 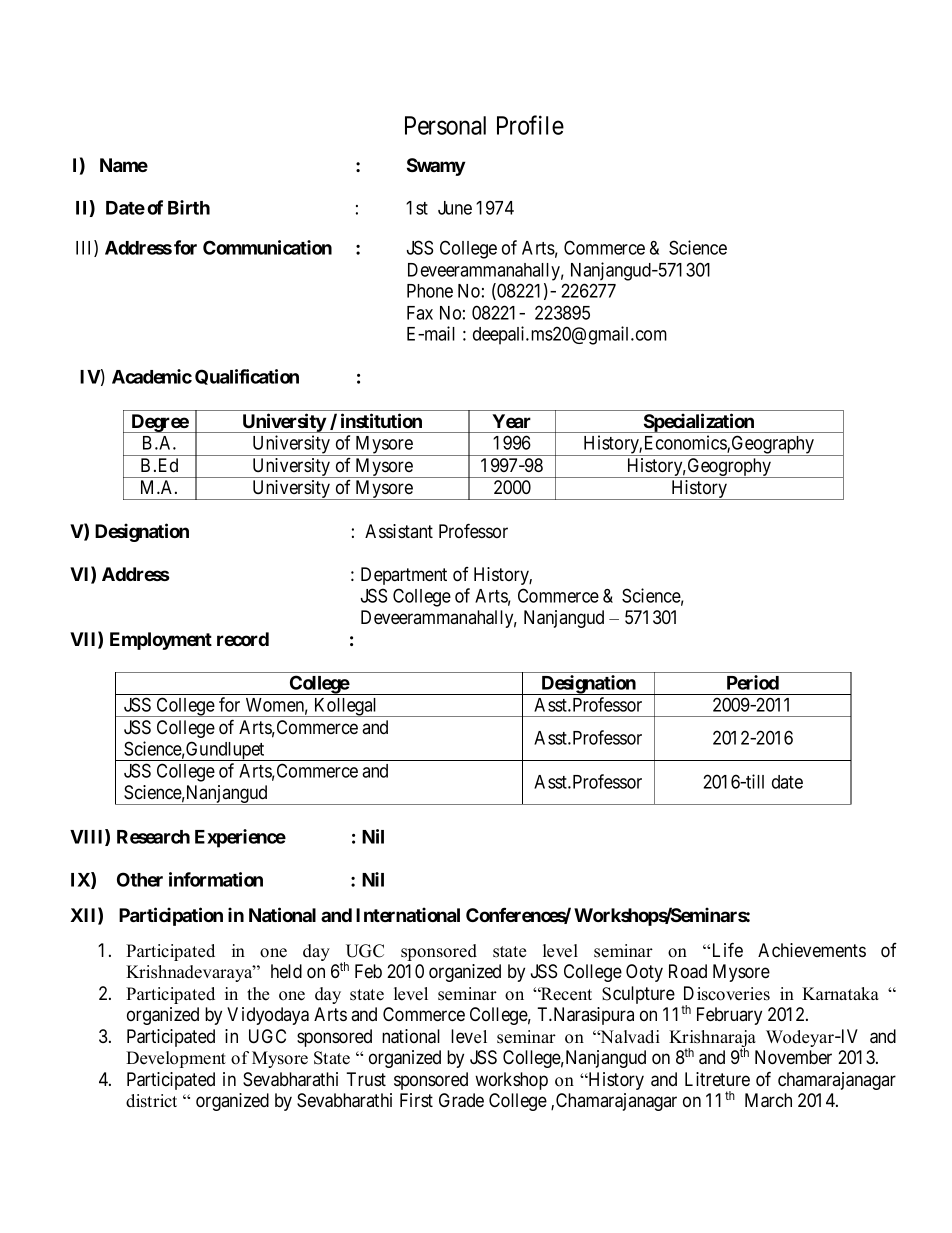 What do you see at coordinates (216, 879) in the screenshot?
I see `information` at bounding box center [216, 879].
